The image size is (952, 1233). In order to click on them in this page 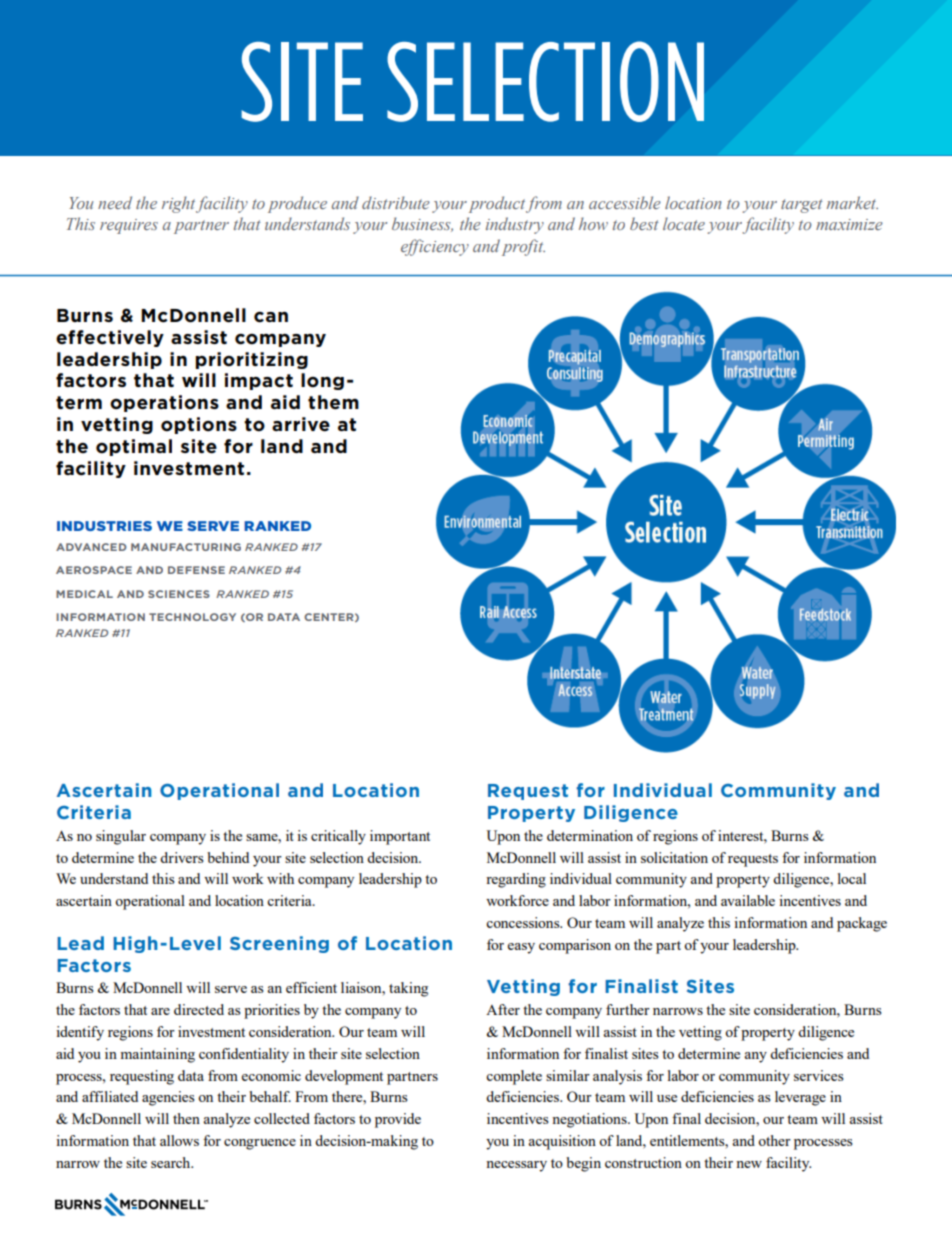, I will do `click(333, 402)`.
